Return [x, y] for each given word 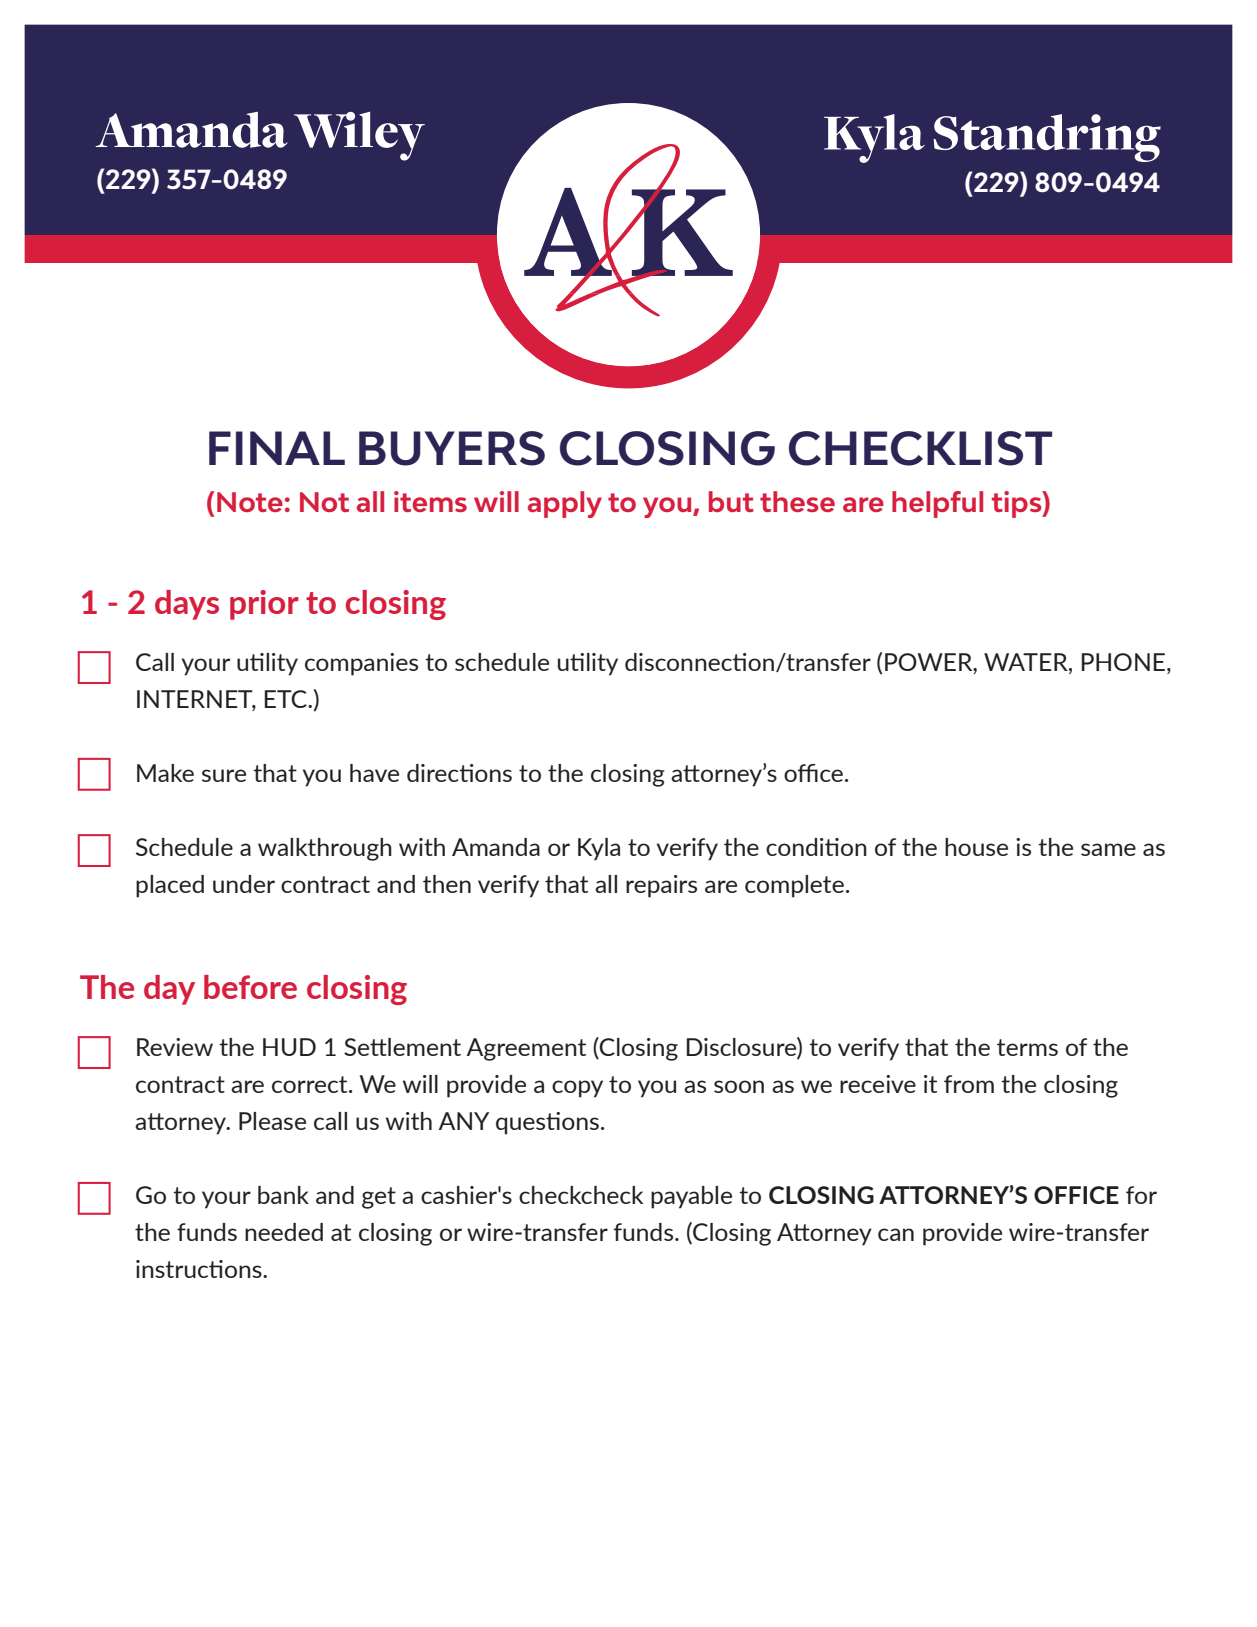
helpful [937, 504]
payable [691, 1197]
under [244, 884]
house [976, 847]
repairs [661, 886]
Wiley [359, 136]
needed [284, 1232]
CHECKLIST [920, 448]
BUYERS [452, 448]
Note [250, 502]
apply [565, 504]
